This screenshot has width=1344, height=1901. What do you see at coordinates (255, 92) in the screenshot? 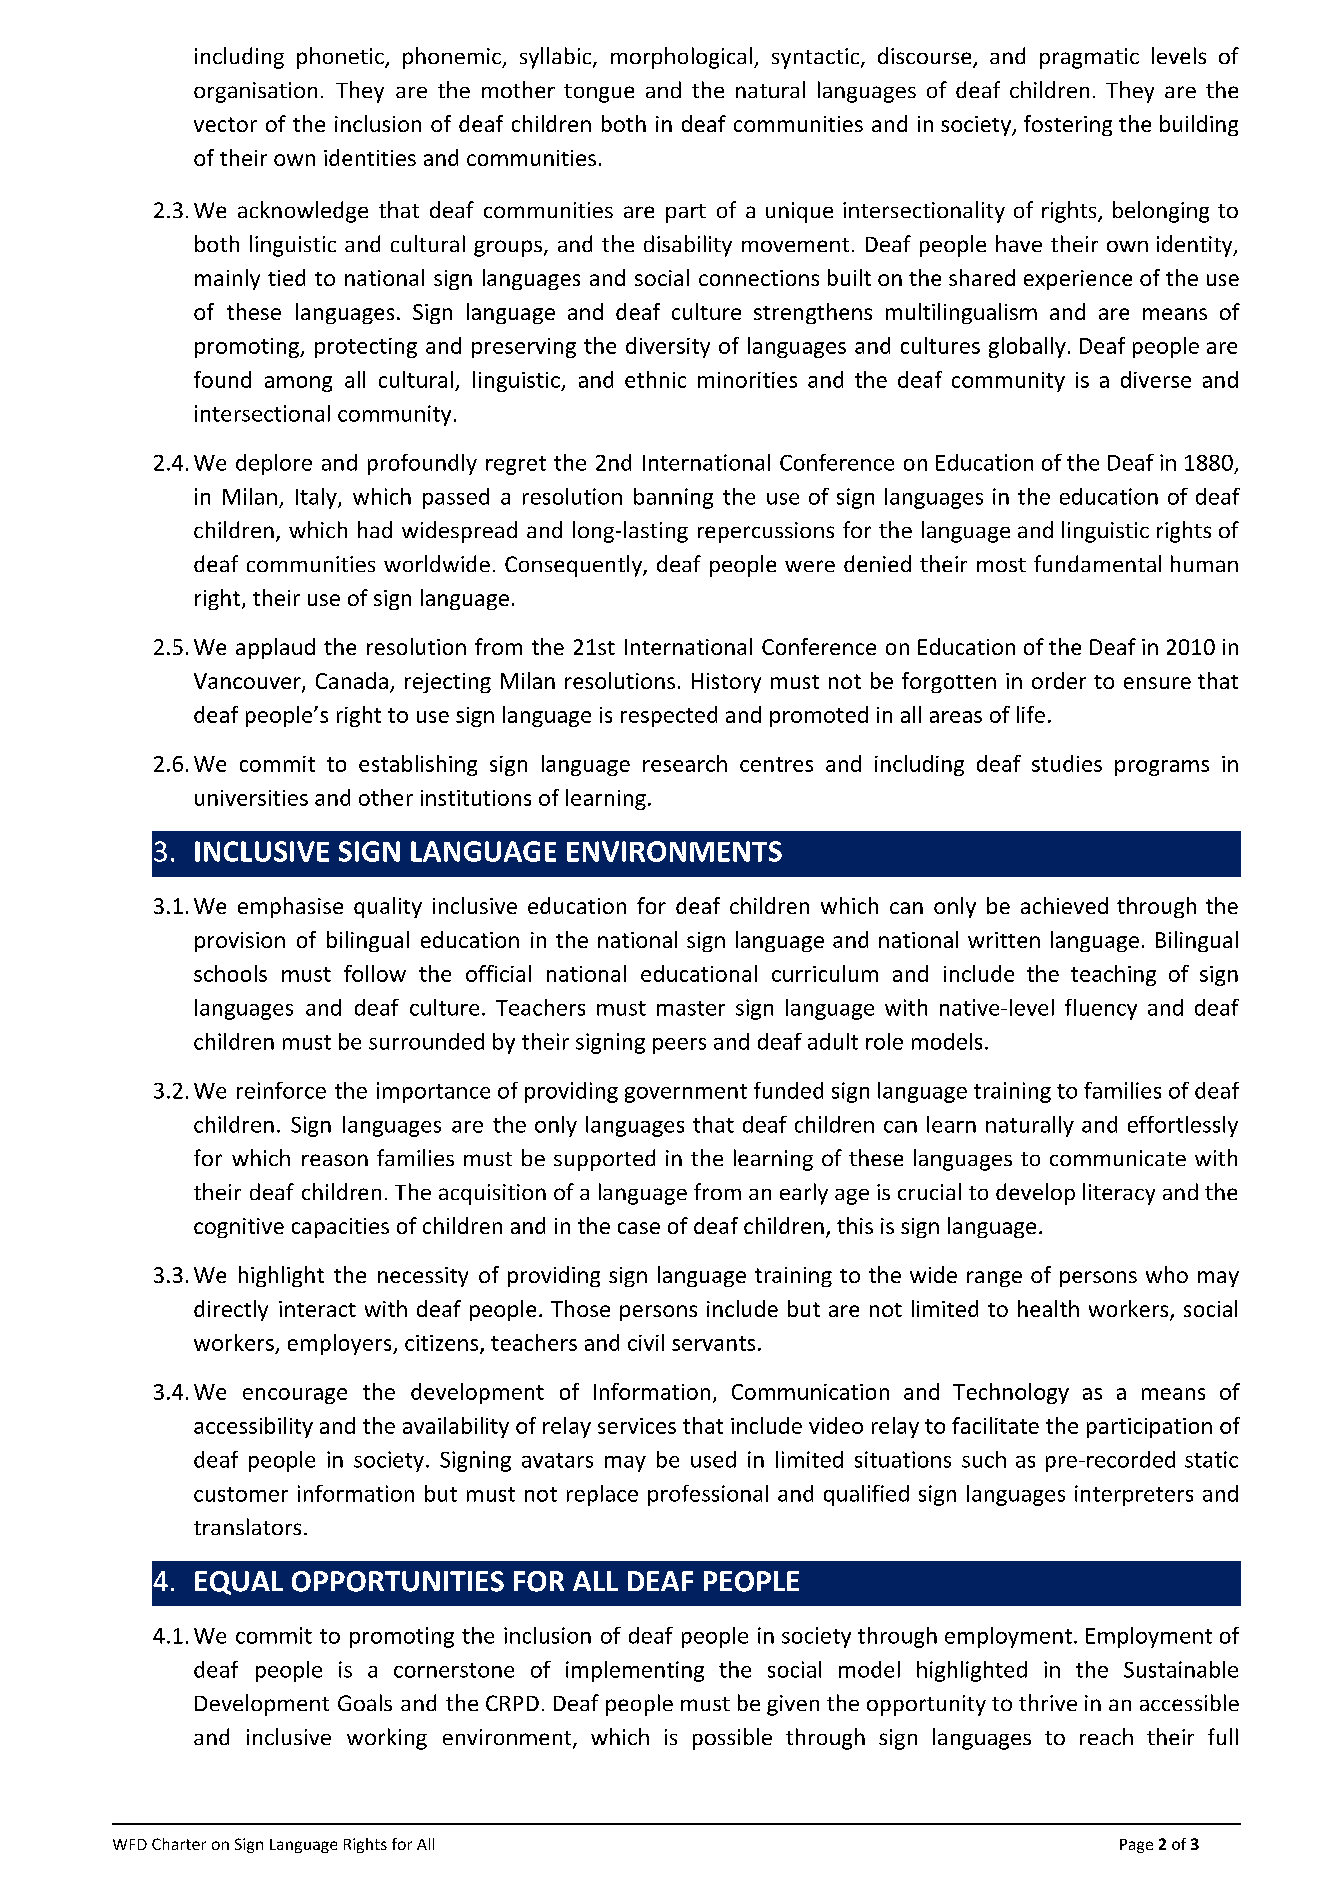
I see `organisation` at bounding box center [255, 92].
